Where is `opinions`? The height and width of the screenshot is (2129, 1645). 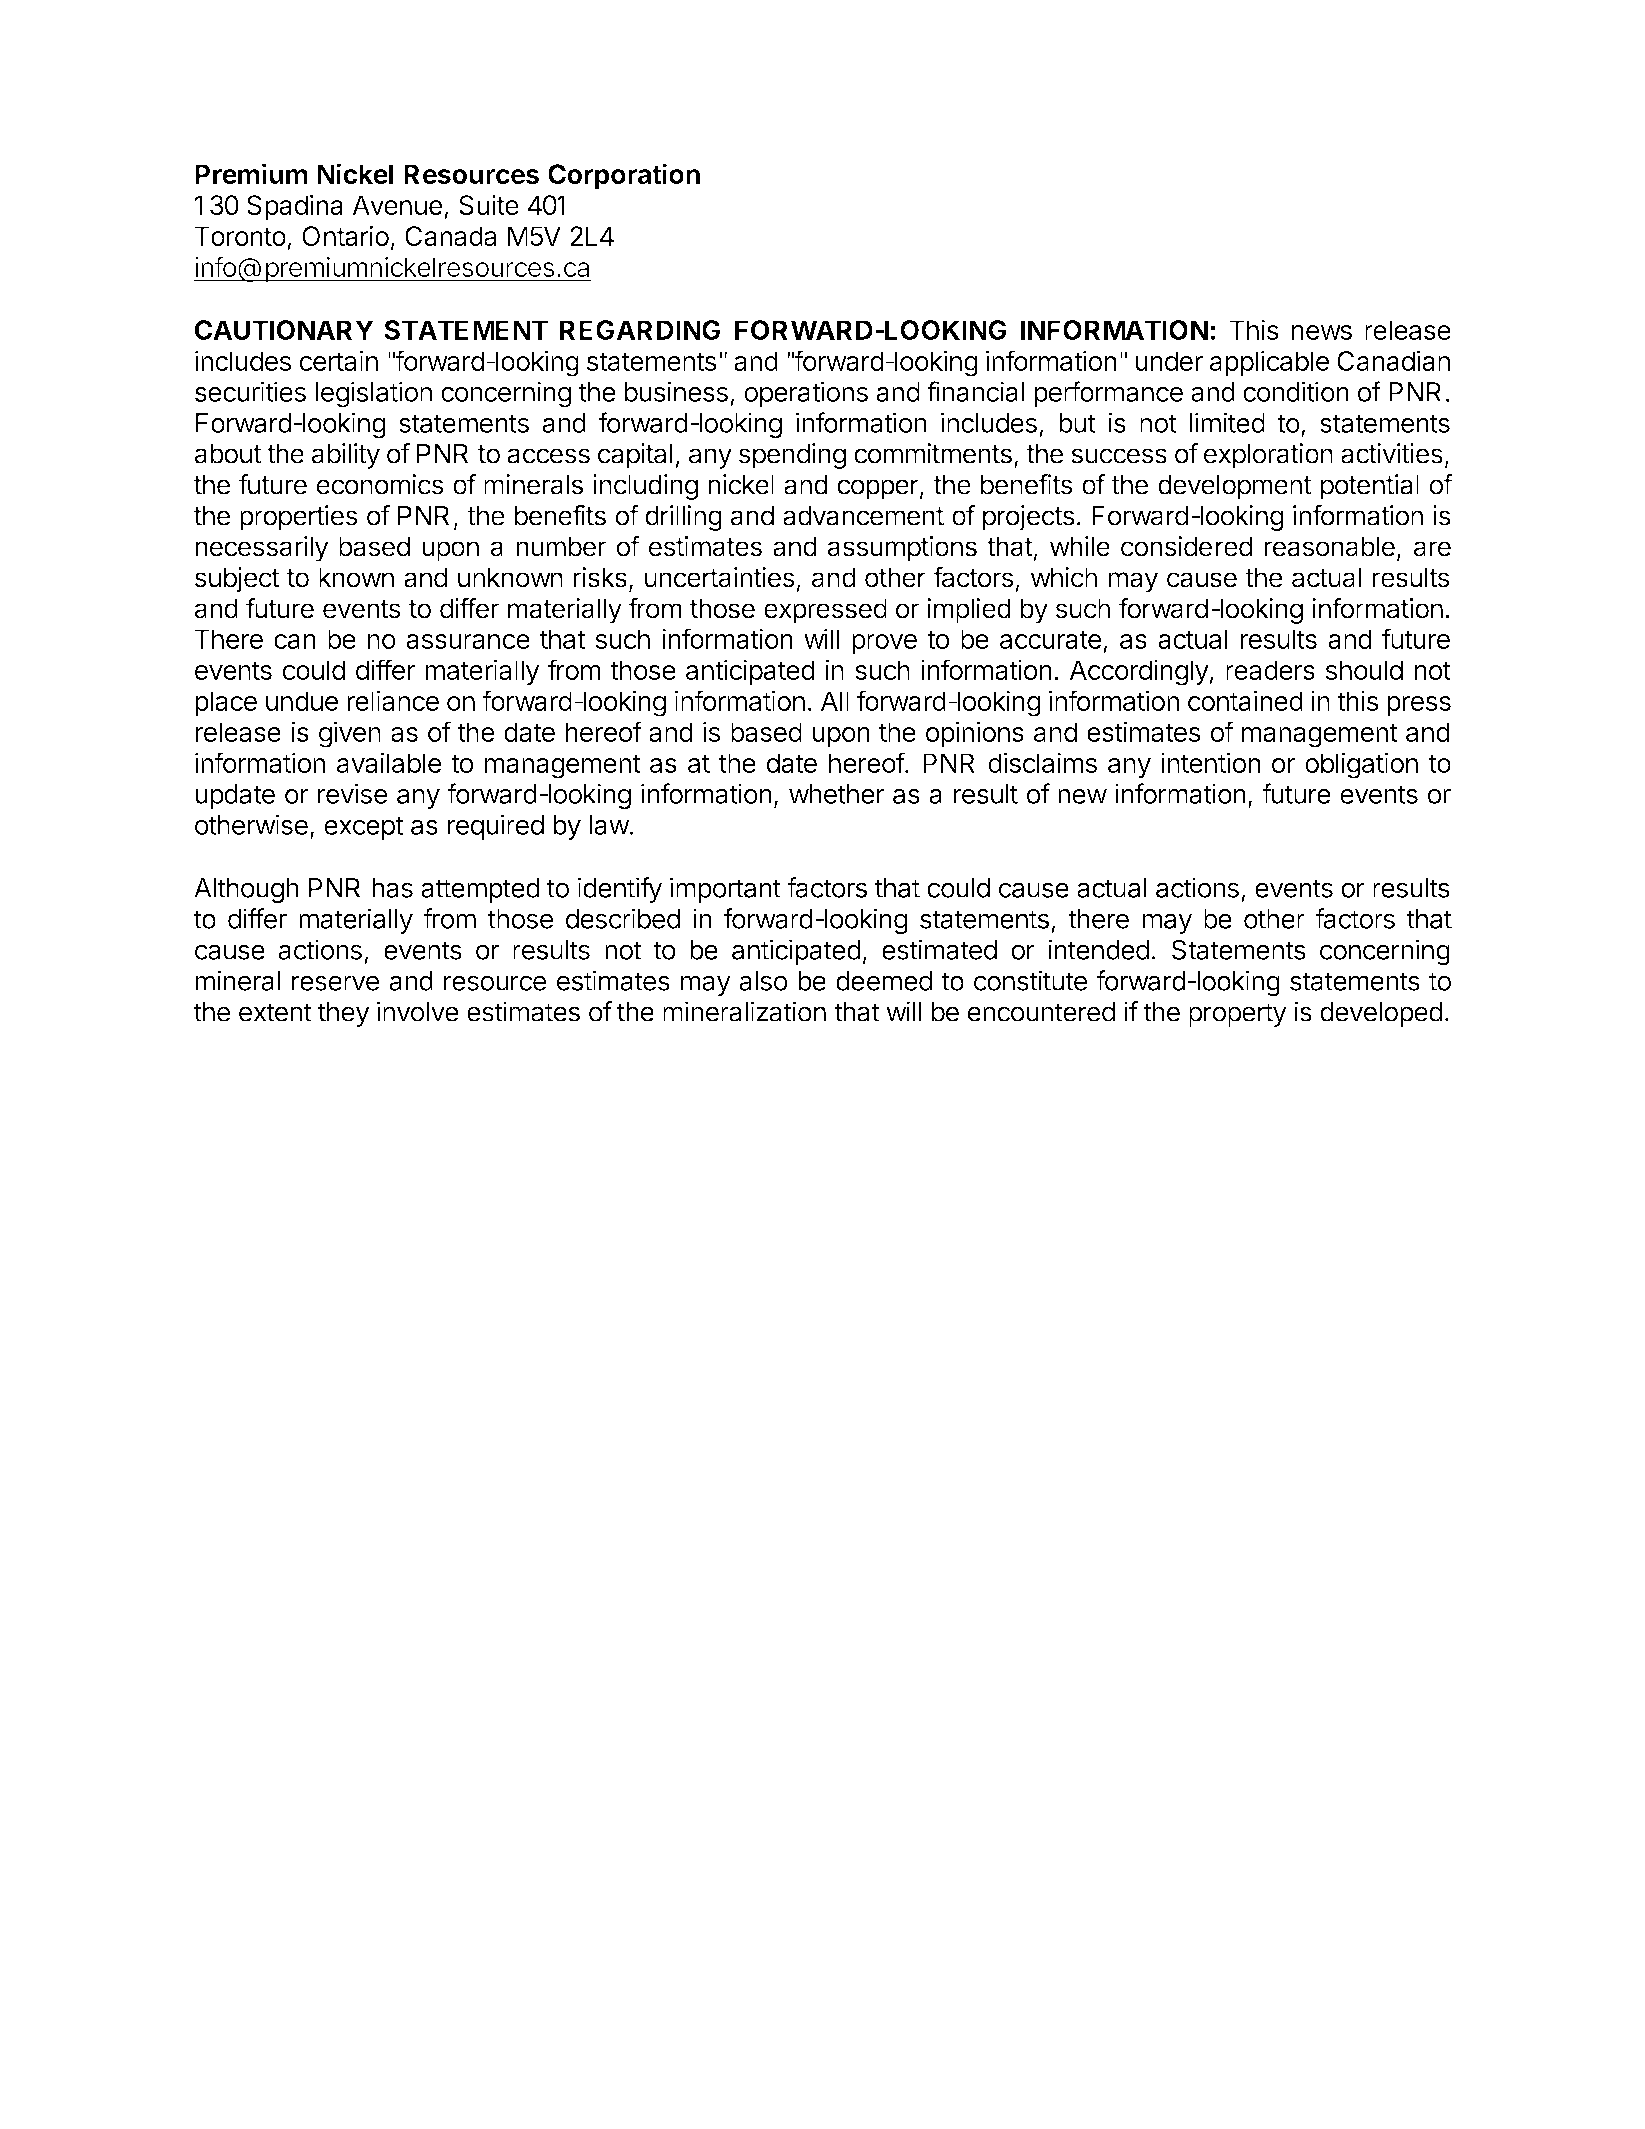 opinions is located at coordinates (975, 734).
